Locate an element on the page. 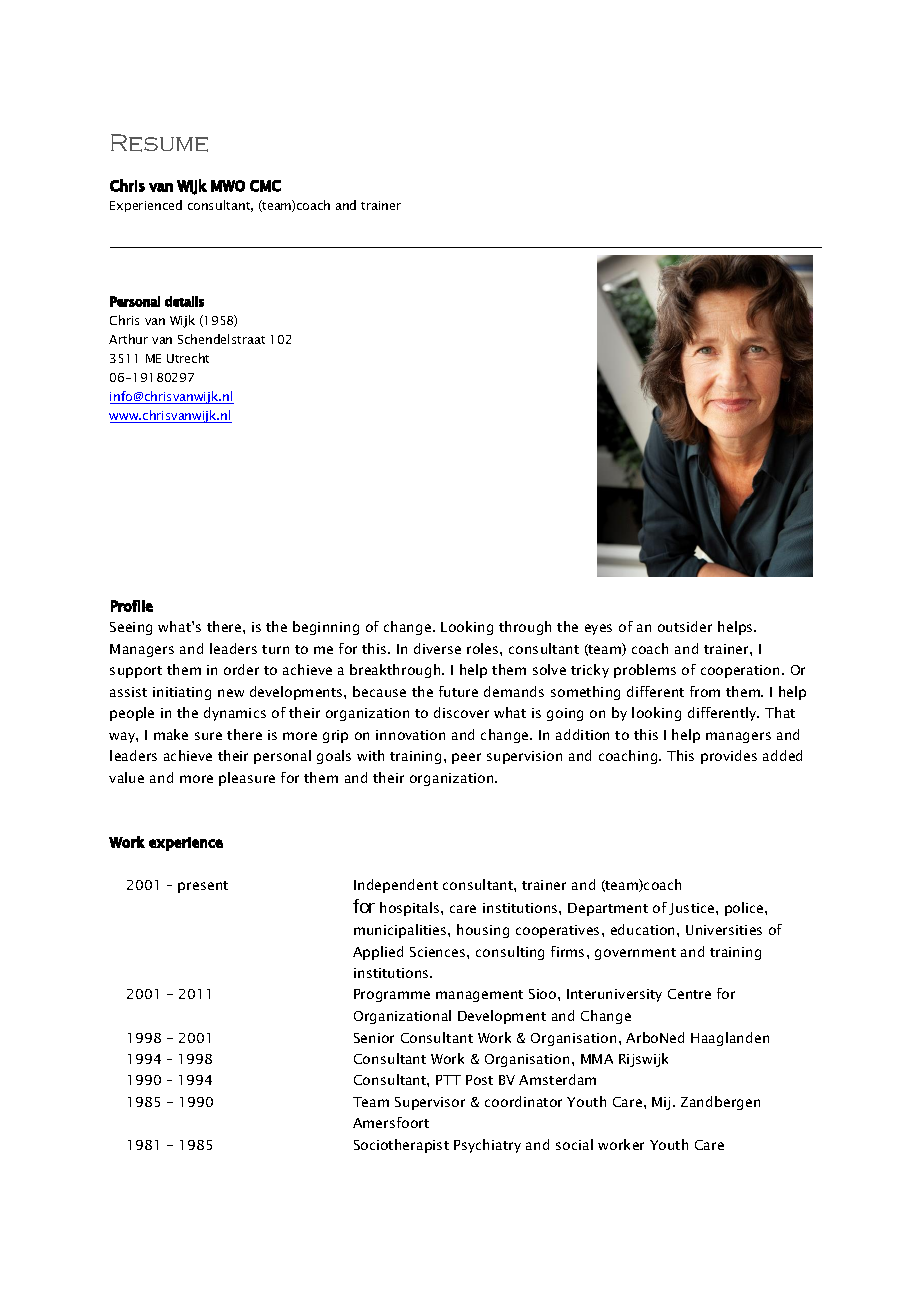 This document has height=1308, width=924. provides is located at coordinates (729, 757).
